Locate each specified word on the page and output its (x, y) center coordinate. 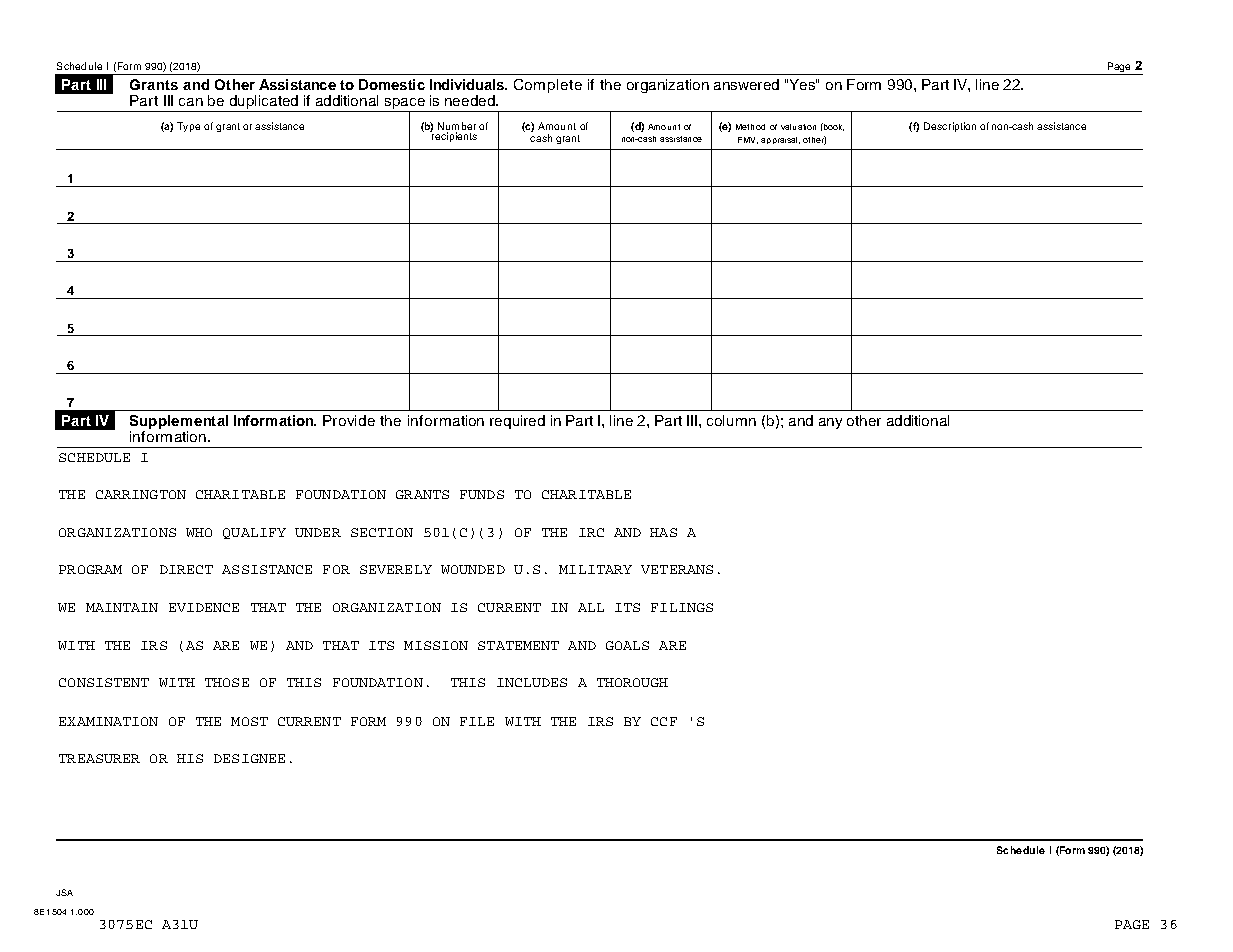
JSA (64, 892)
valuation (798, 127)
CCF (664, 721)
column (731, 420)
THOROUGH (632, 682)
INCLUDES (532, 682)
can (191, 102)
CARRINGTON (141, 494)
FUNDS (482, 494)
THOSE (227, 682)
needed (471, 100)
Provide (349, 420)
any (830, 423)
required (517, 422)
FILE (477, 721)
